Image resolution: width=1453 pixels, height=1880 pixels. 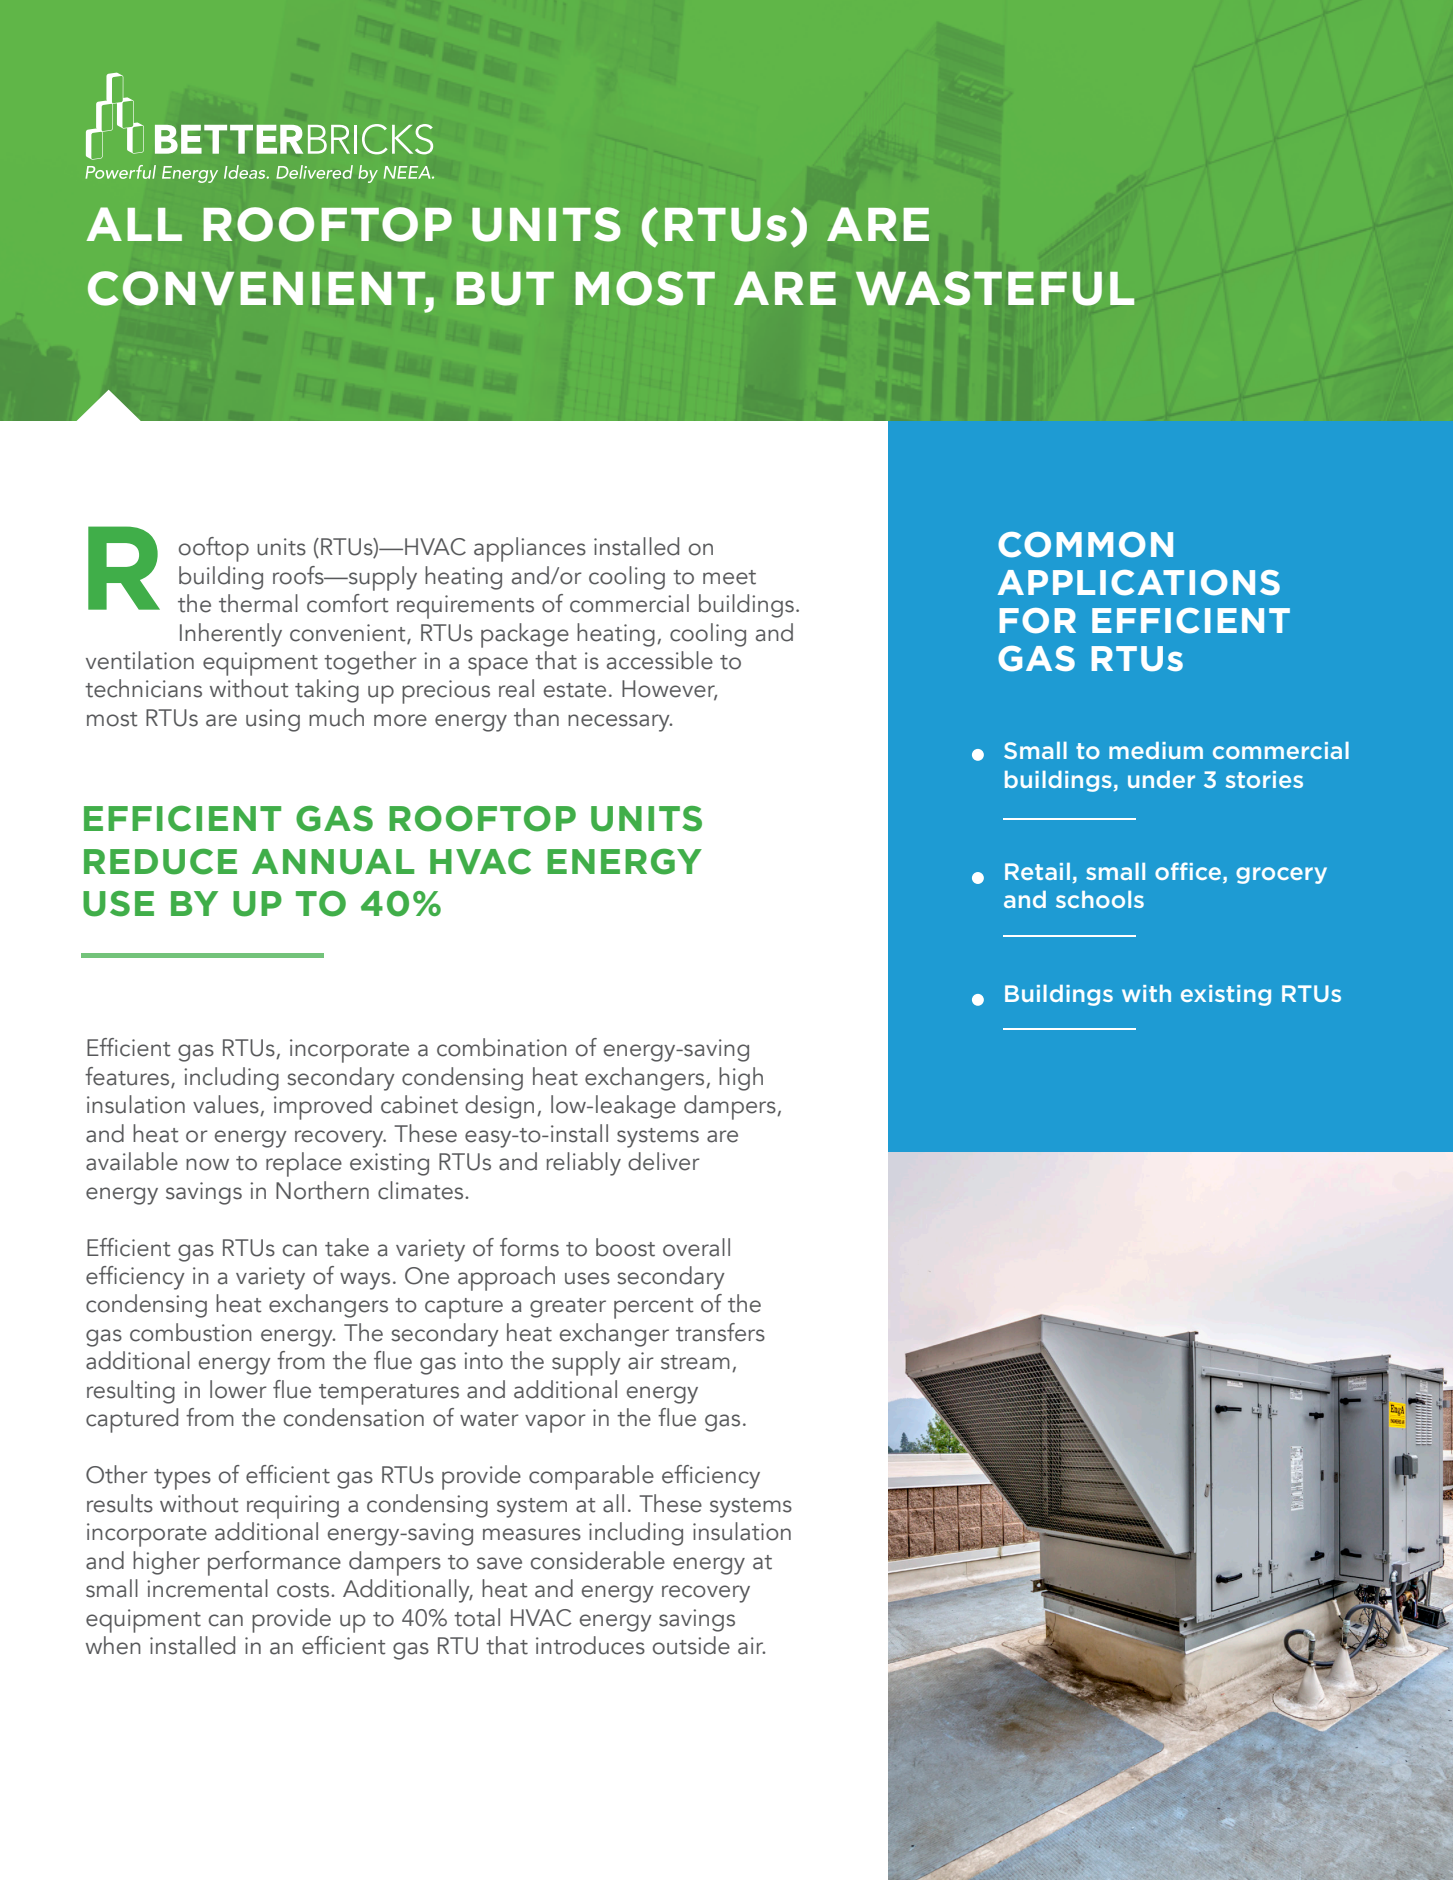 I want to click on using, so click(x=273, y=720).
